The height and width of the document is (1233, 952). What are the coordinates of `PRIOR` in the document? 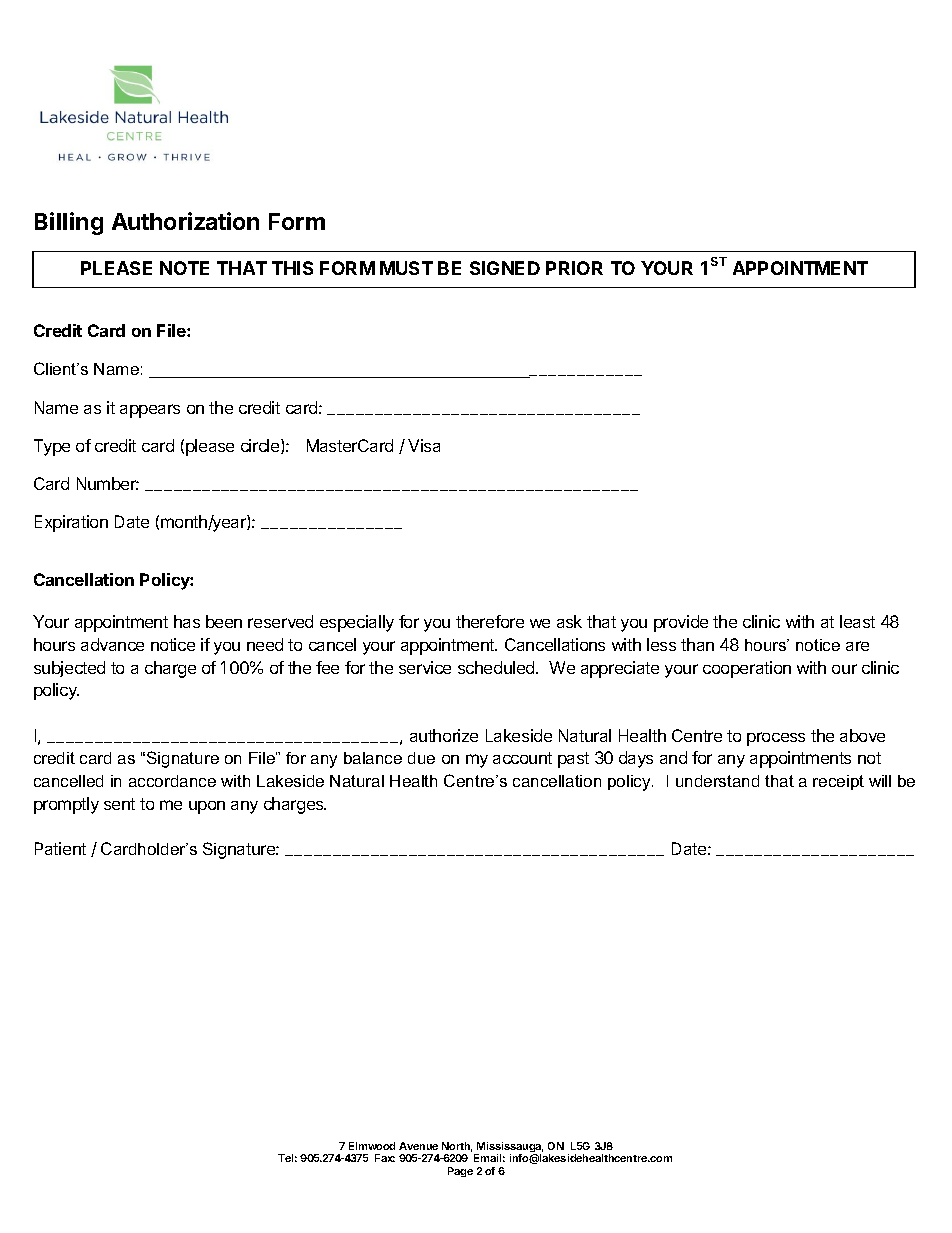 It's located at (574, 268).
